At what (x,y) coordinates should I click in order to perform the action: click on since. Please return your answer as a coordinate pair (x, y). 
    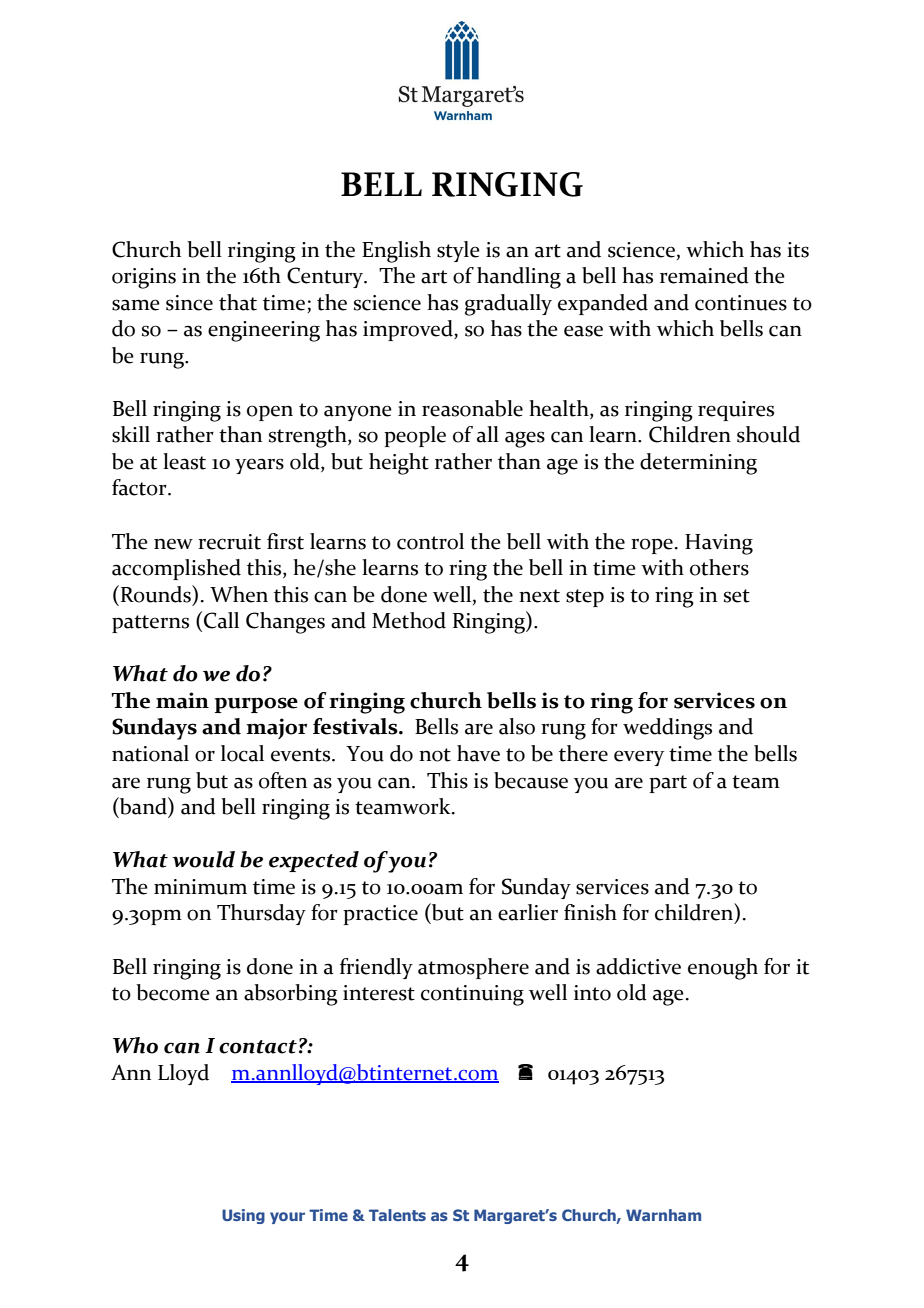
    Looking at the image, I should click on (189, 303).
